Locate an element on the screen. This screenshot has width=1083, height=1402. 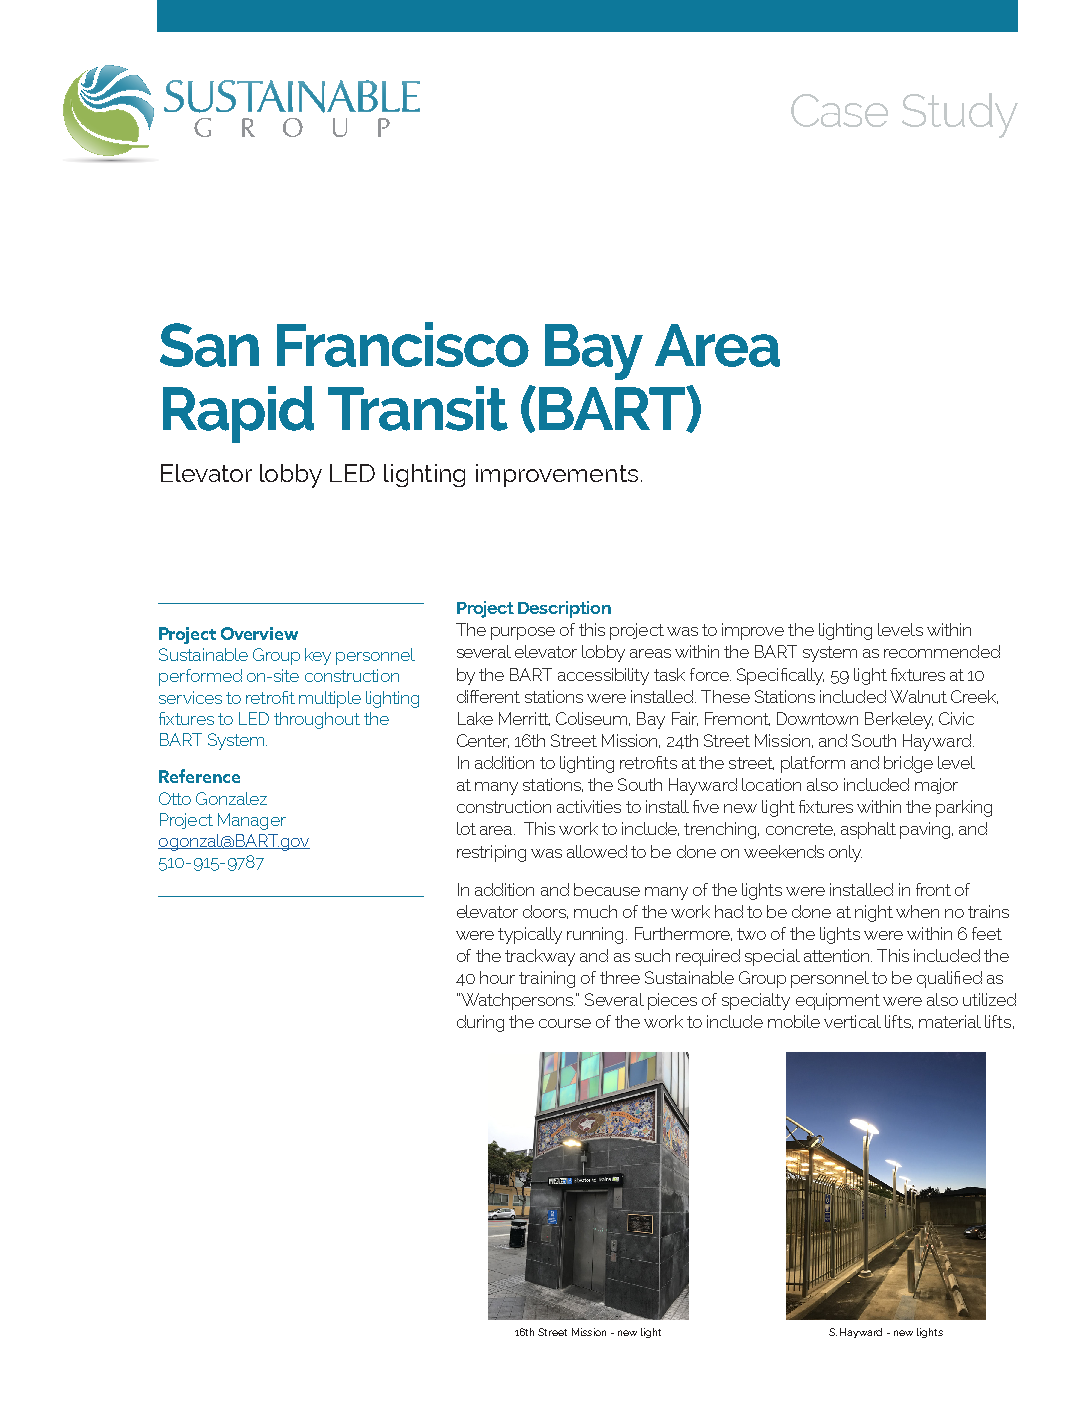
recommended is located at coordinates (942, 651).
